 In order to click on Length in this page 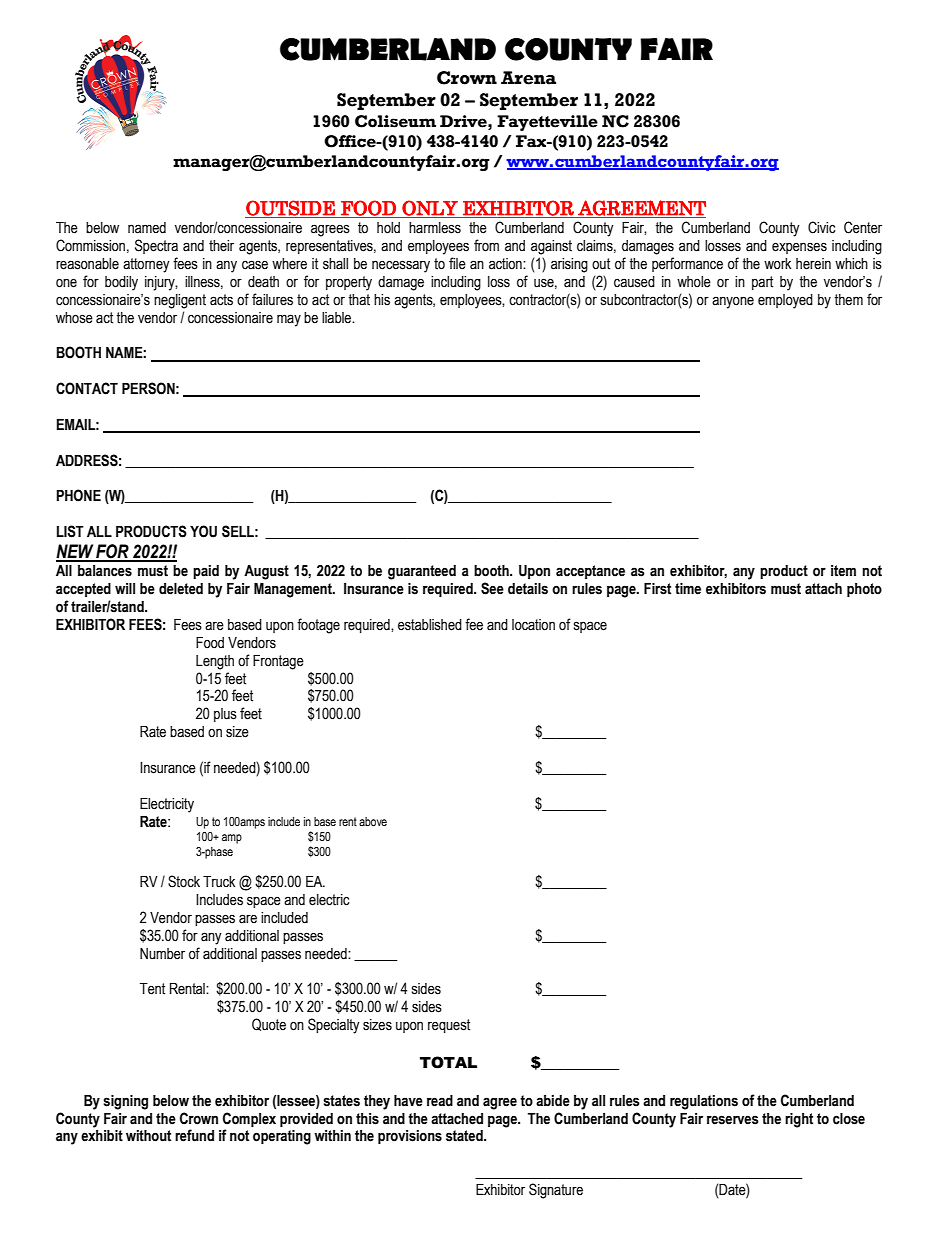, I will do `click(215, 662)`.
